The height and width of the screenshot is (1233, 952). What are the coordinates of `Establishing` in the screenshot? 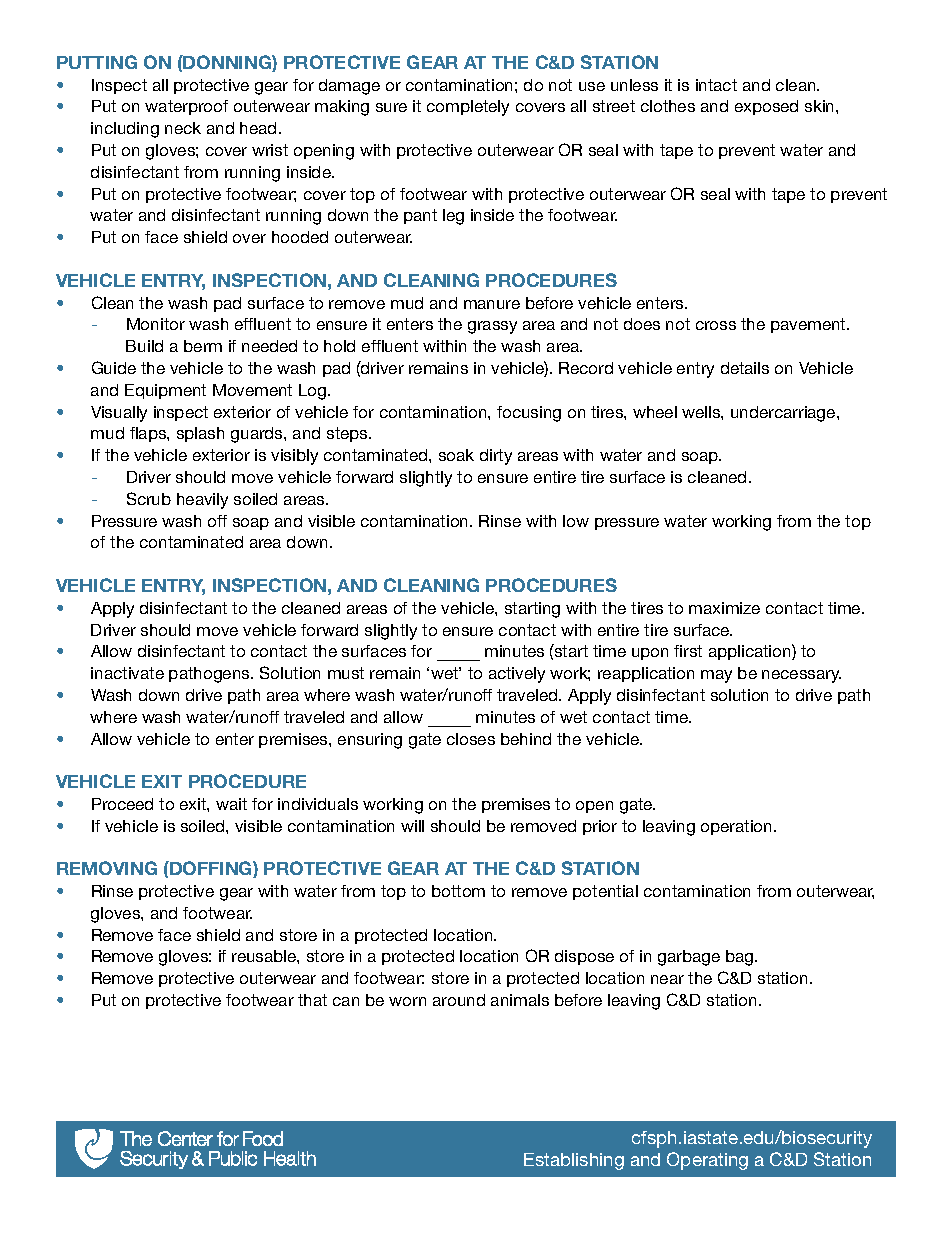 It's located at (574, 1161).
